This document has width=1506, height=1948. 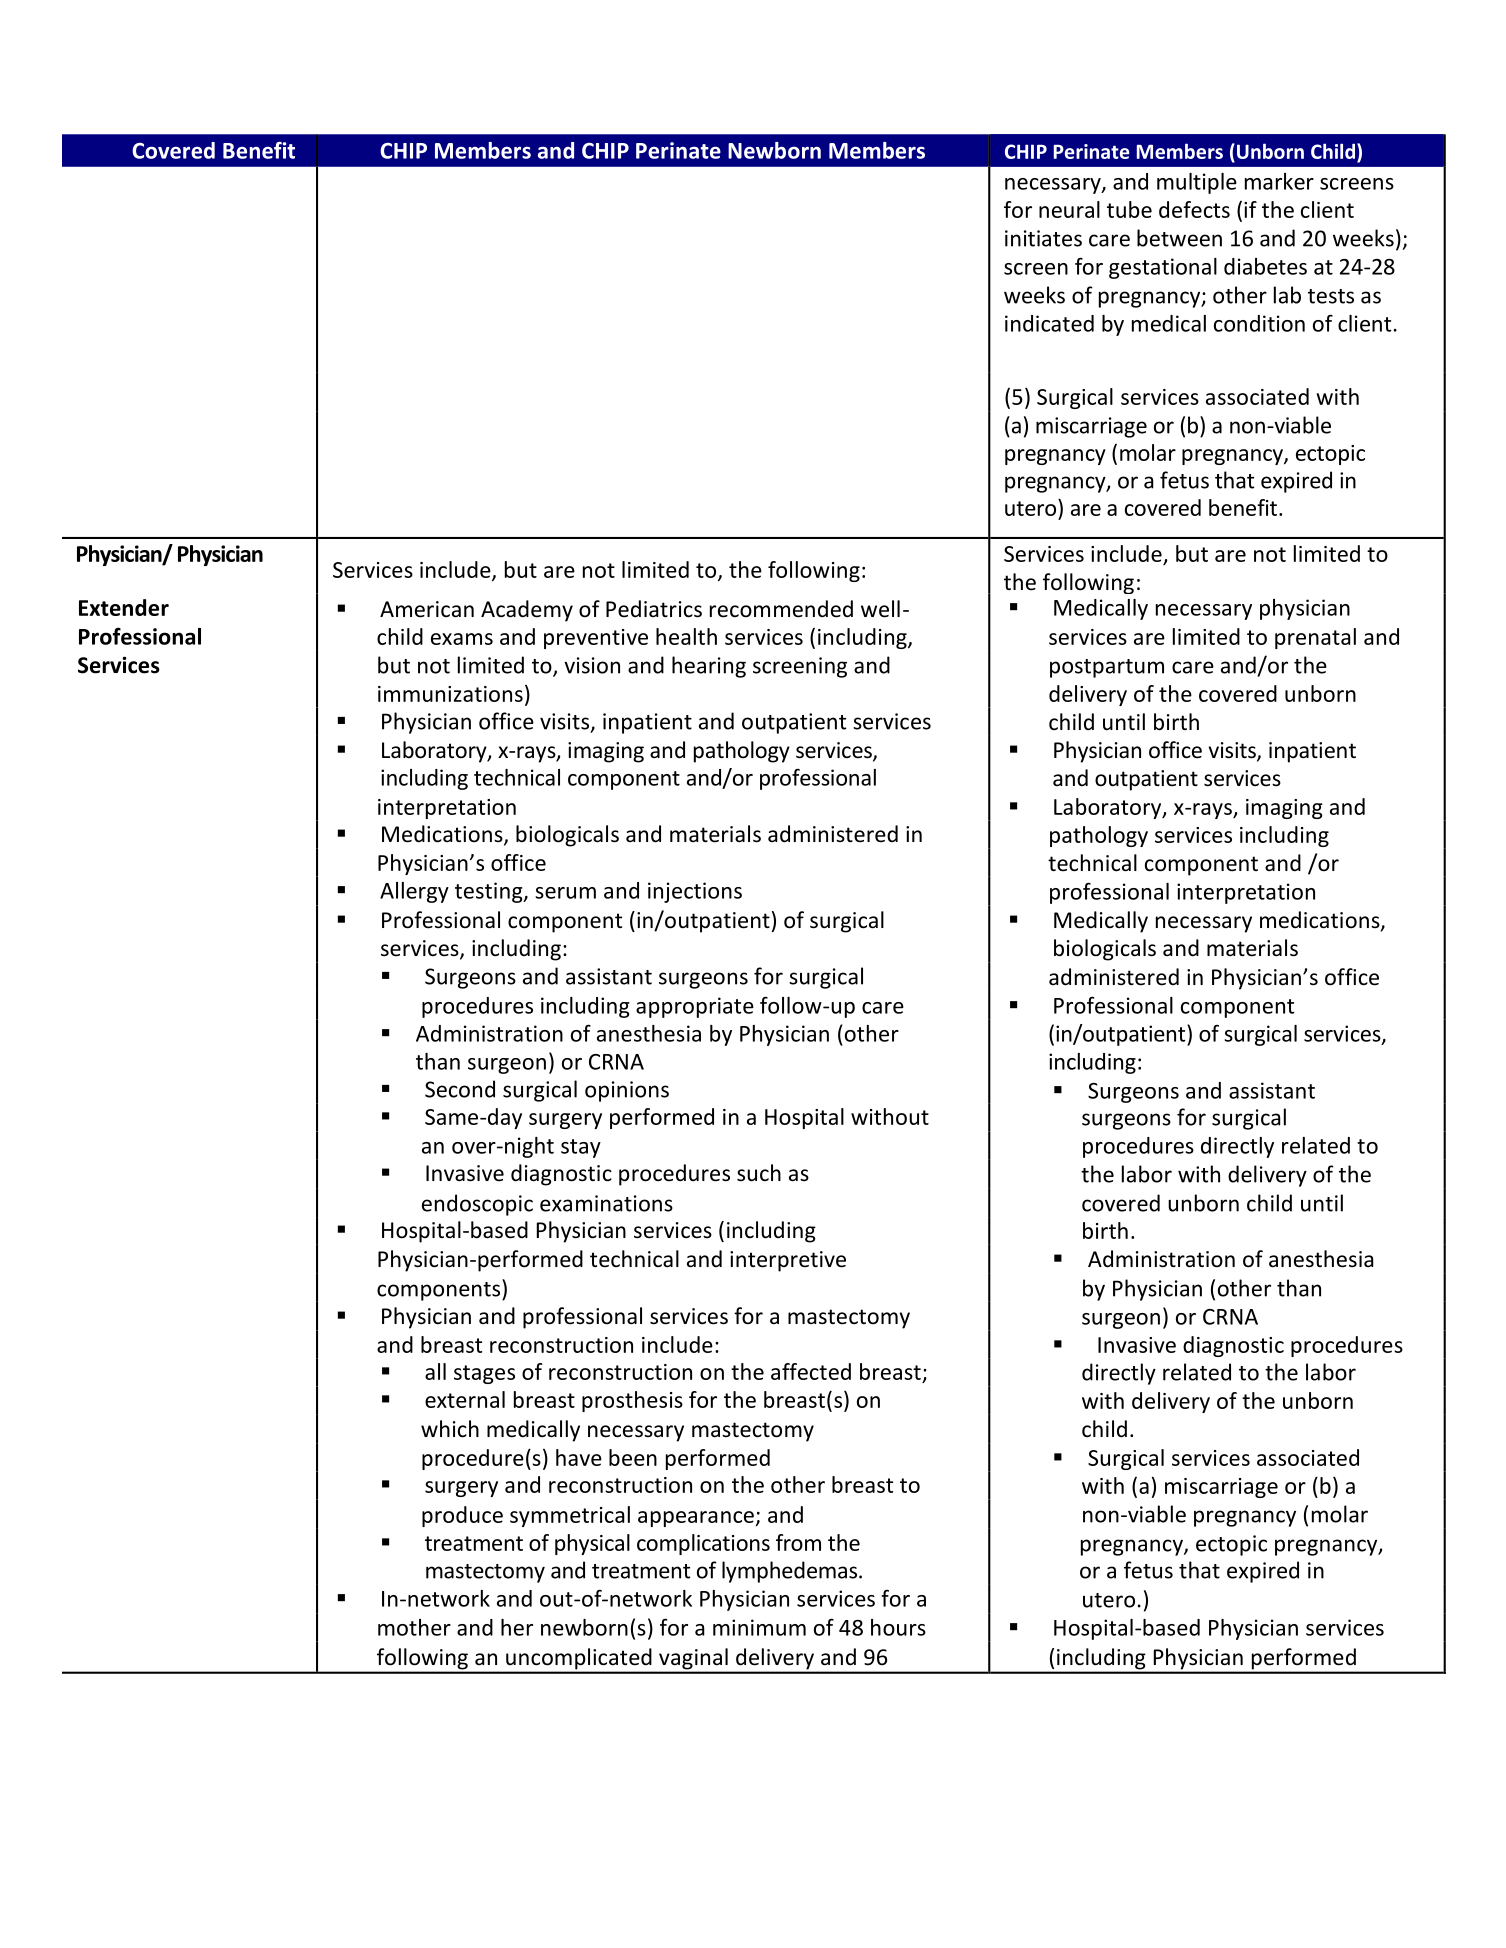 I want to click on Extender, so click(x=124, y=607).
